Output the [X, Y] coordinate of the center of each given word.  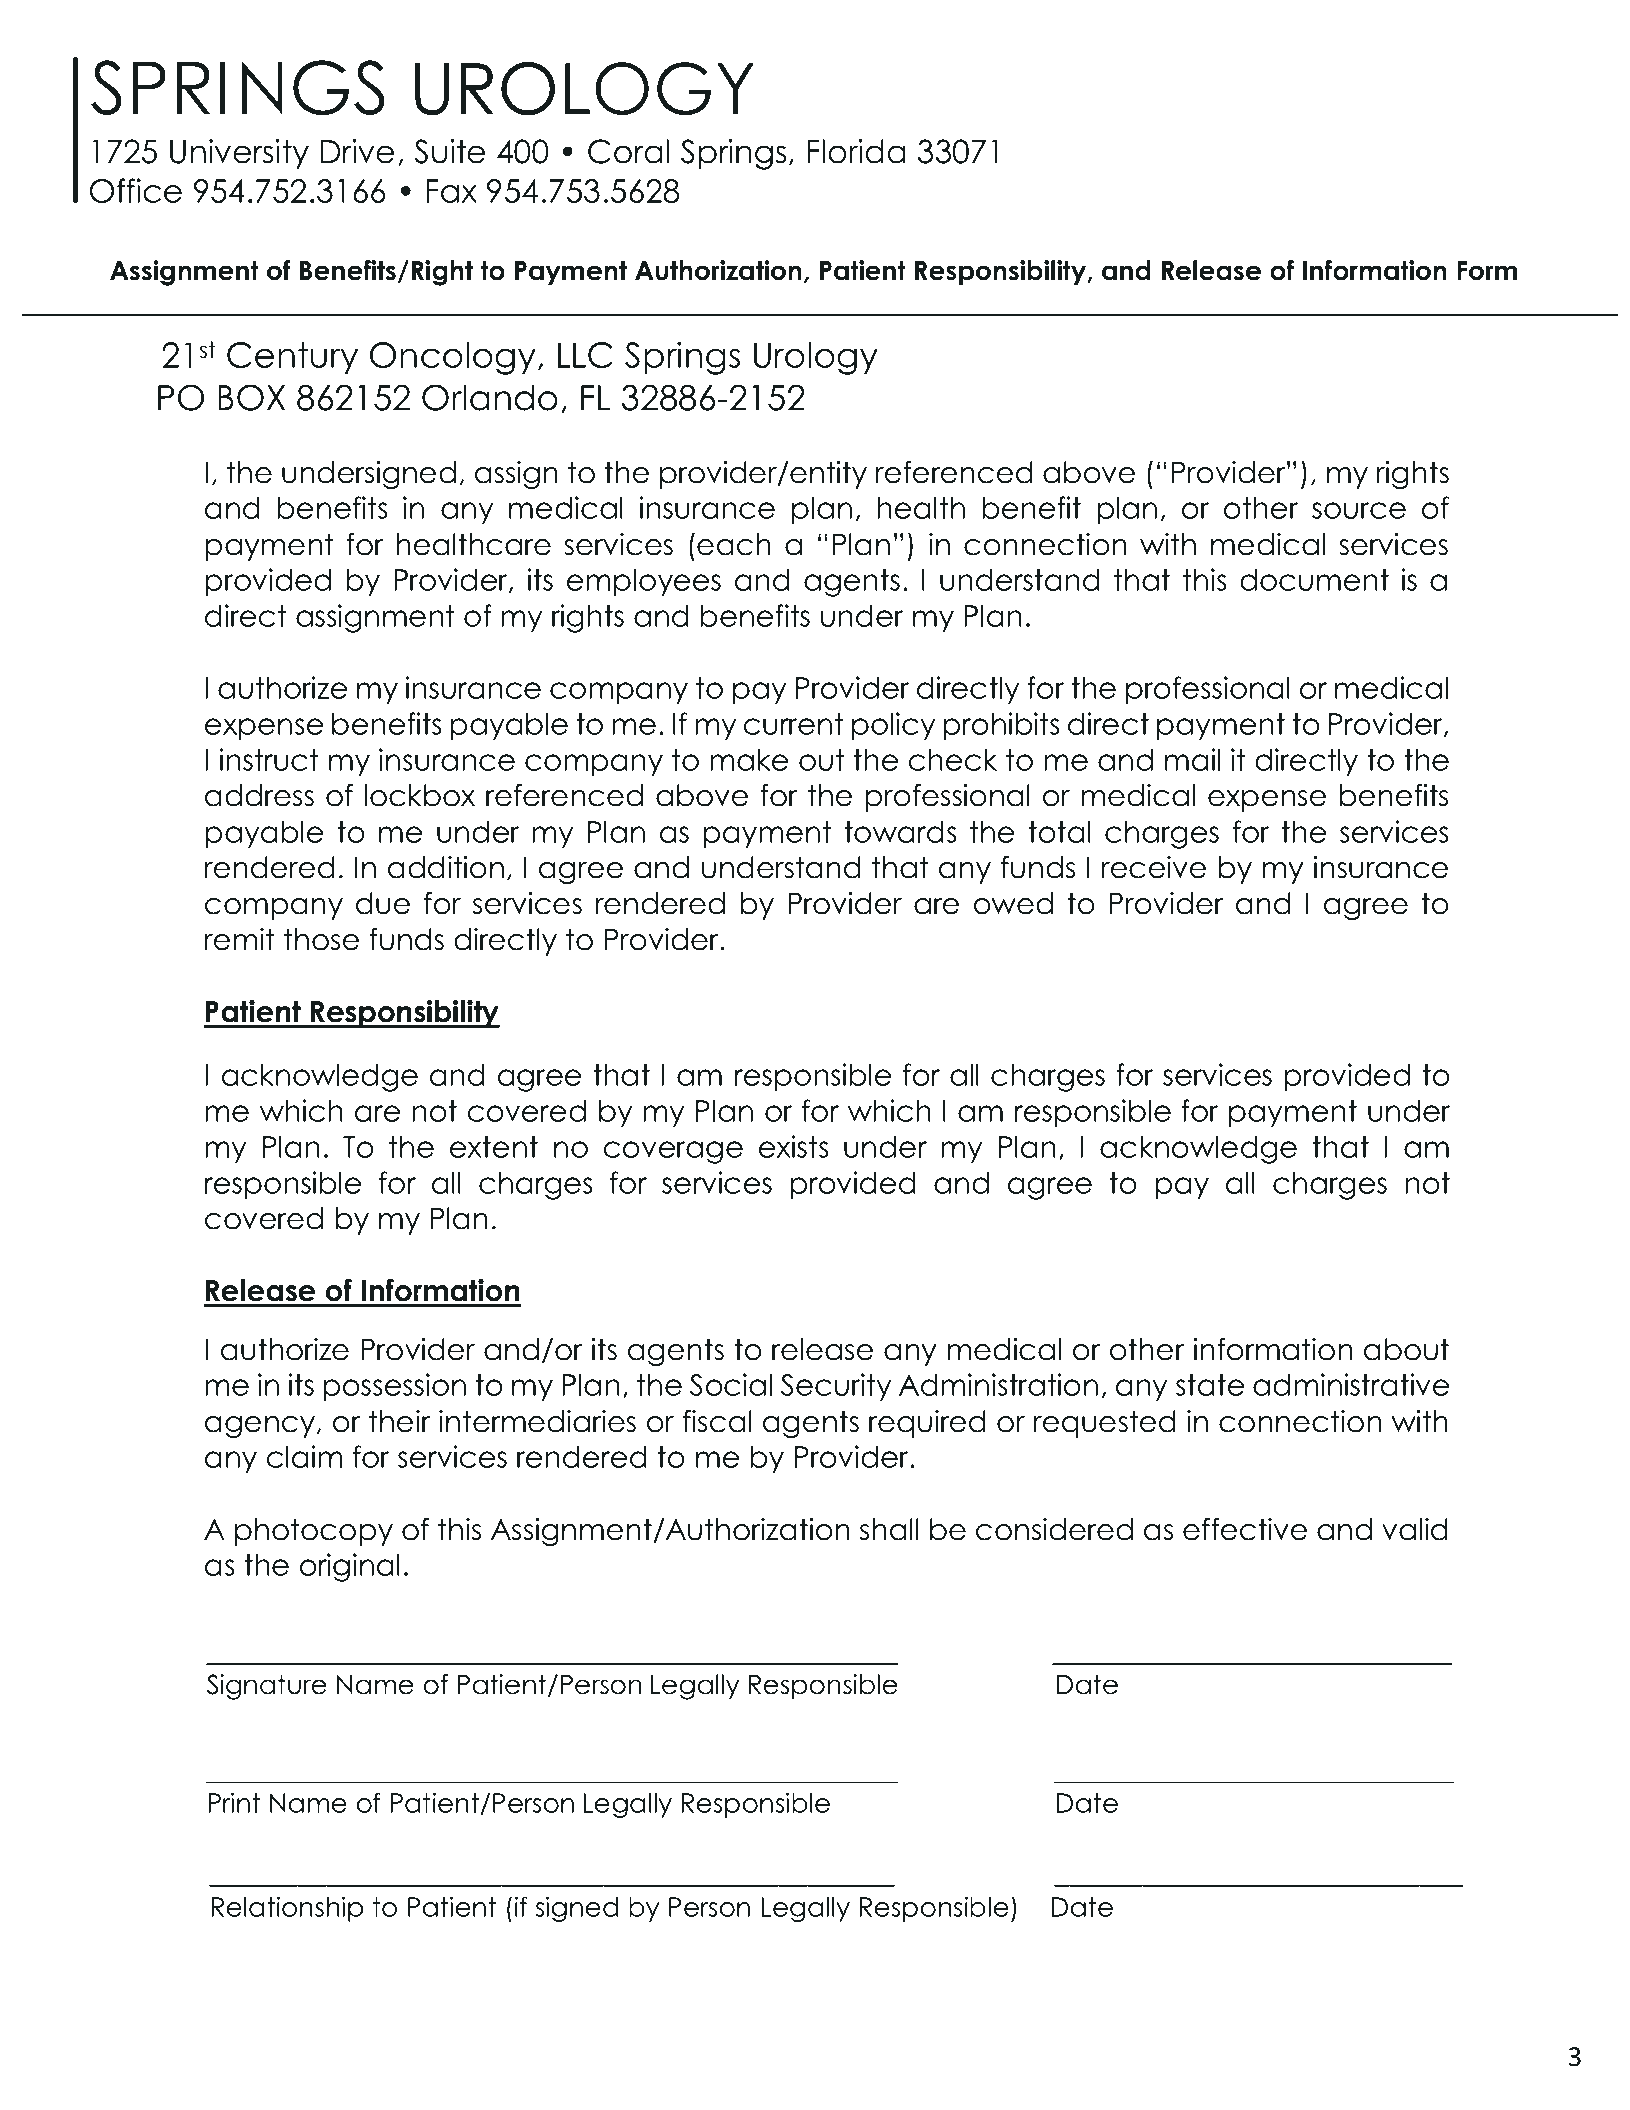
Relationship [288, 1909]
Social [731, 1384]
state [1210, 1385]
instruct [269, 759]
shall [889, 1529]
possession [394, 1387]
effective [1245, 1529]
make [749, 760]
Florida [856, 151]
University [239, 154]
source [1359, 510]
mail [1192, 759]
